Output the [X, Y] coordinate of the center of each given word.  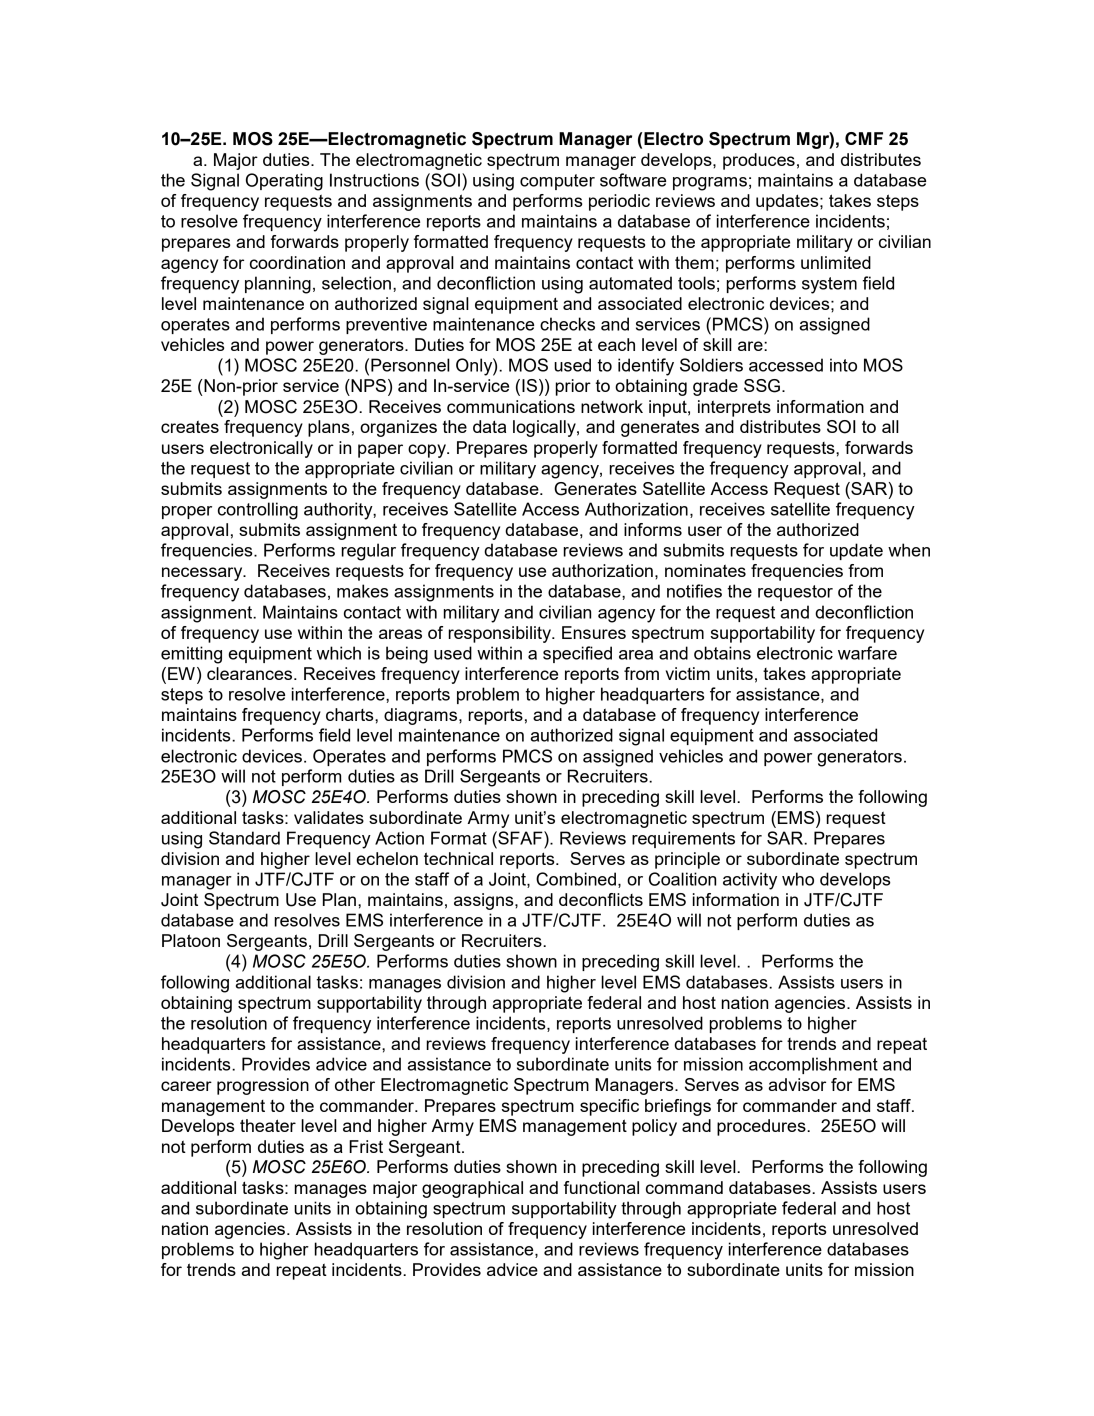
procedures [762, 1127]
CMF [864, 138]
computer [557, 182]
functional [601, 1187]
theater [268, 1125]
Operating [284, 182]
